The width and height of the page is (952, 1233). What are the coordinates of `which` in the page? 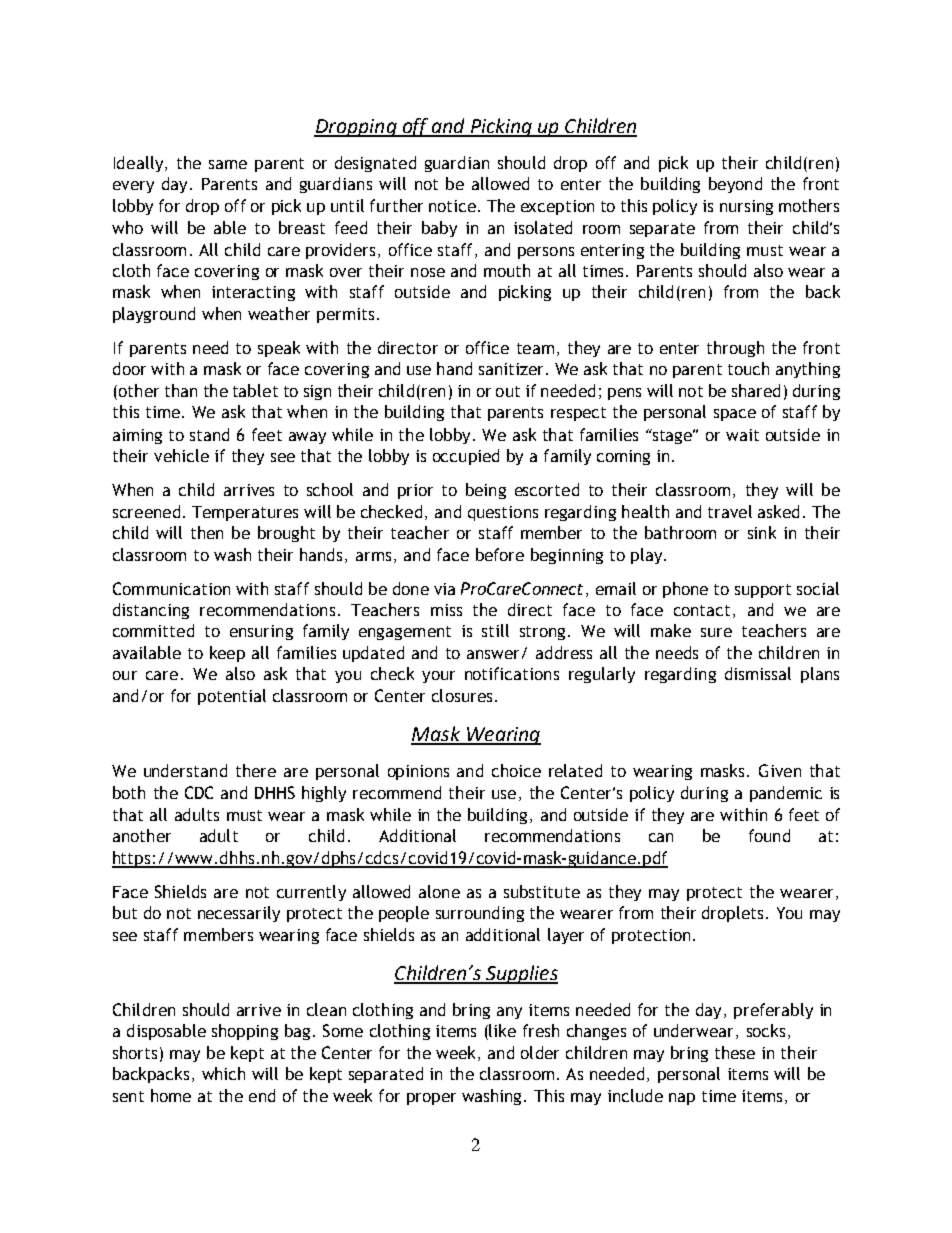 It's located at (223, 1073).
